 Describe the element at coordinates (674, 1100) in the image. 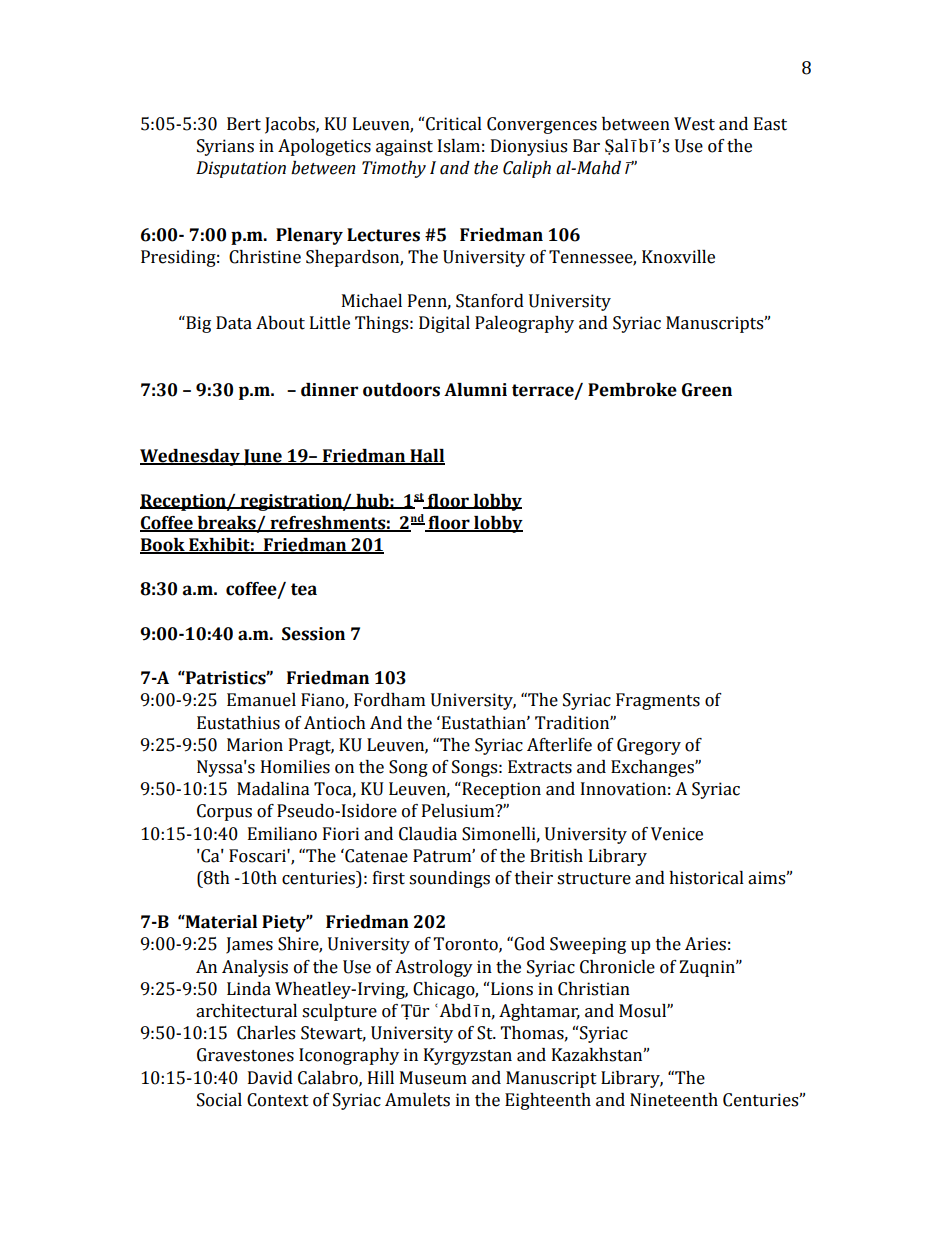

I see `Nineteenth` at that location.
